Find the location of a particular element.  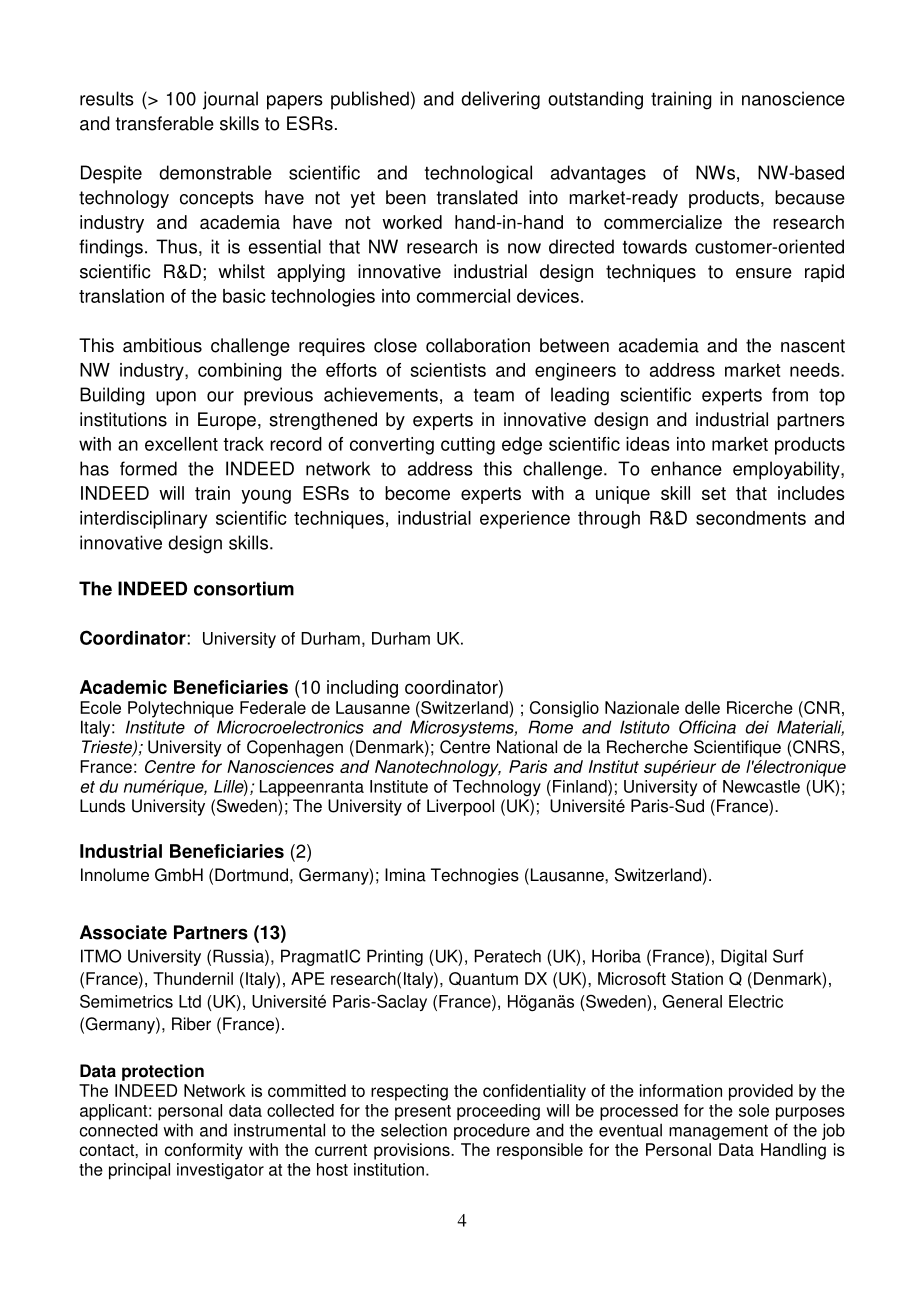

procedure is located at coordinates (492, 1131).
